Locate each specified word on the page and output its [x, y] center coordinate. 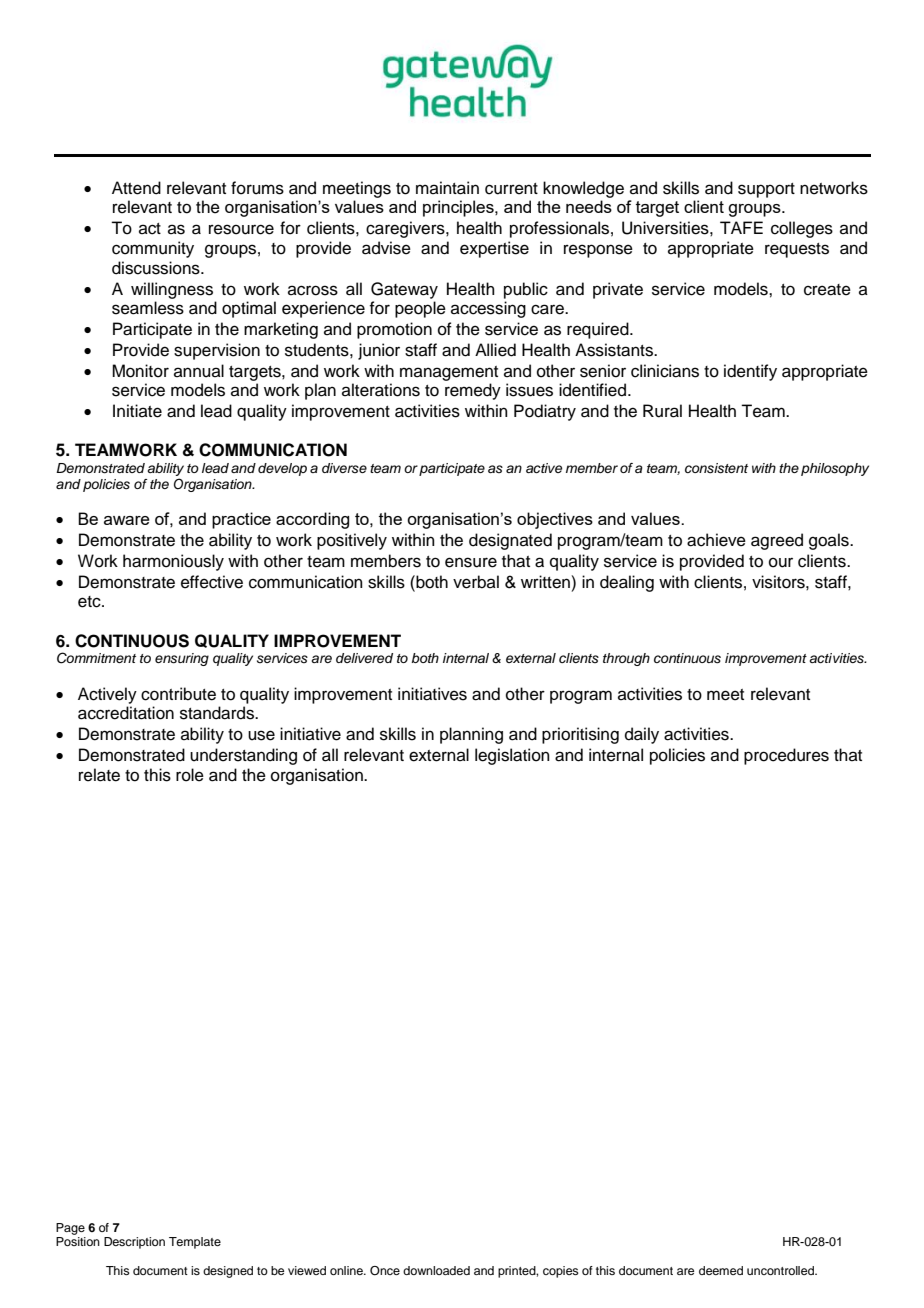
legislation [512, 756]
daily [642, 735]
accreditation [126, 713]
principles [459, 208]
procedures [786, 756]
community [153, 249]
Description [134, 1243]
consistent [716, 468]
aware [127, 520]
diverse [344, 468]
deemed [721, 1270]
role [190, 775]
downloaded [436, 1270]
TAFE [741, 227]
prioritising [580, 735]
